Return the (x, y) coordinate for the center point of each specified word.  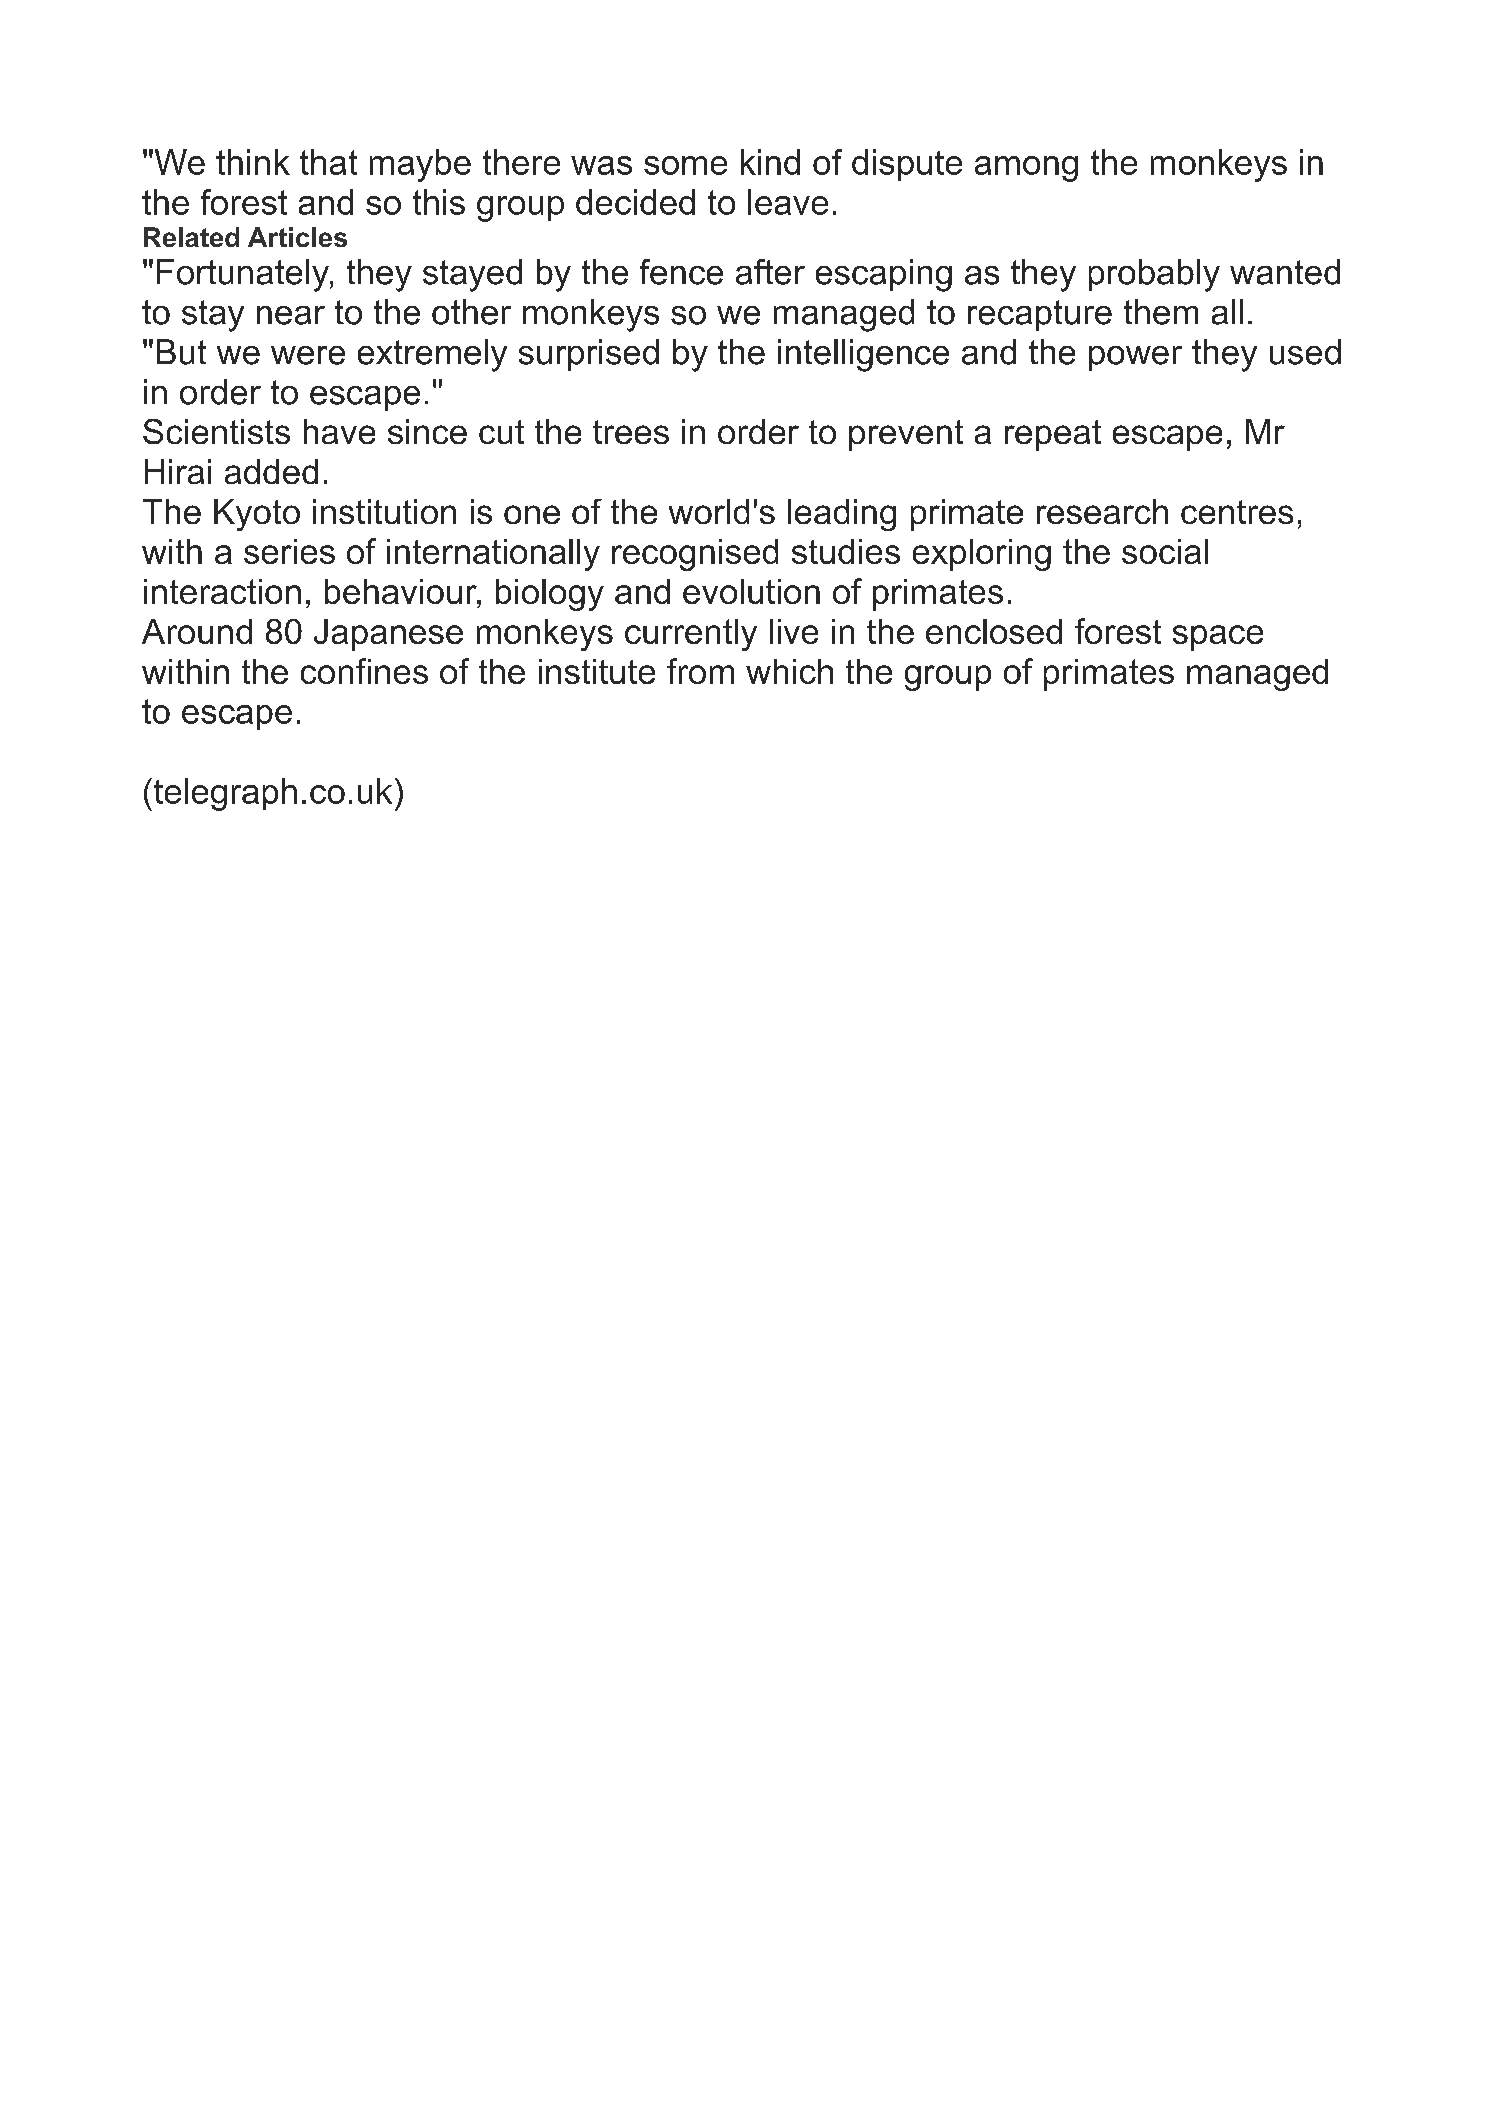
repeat (1053, 435)
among (1026, 169)
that (328, 162)
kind (770, 162)
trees (631, 432)
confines (364, 671)
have (339, 431)
